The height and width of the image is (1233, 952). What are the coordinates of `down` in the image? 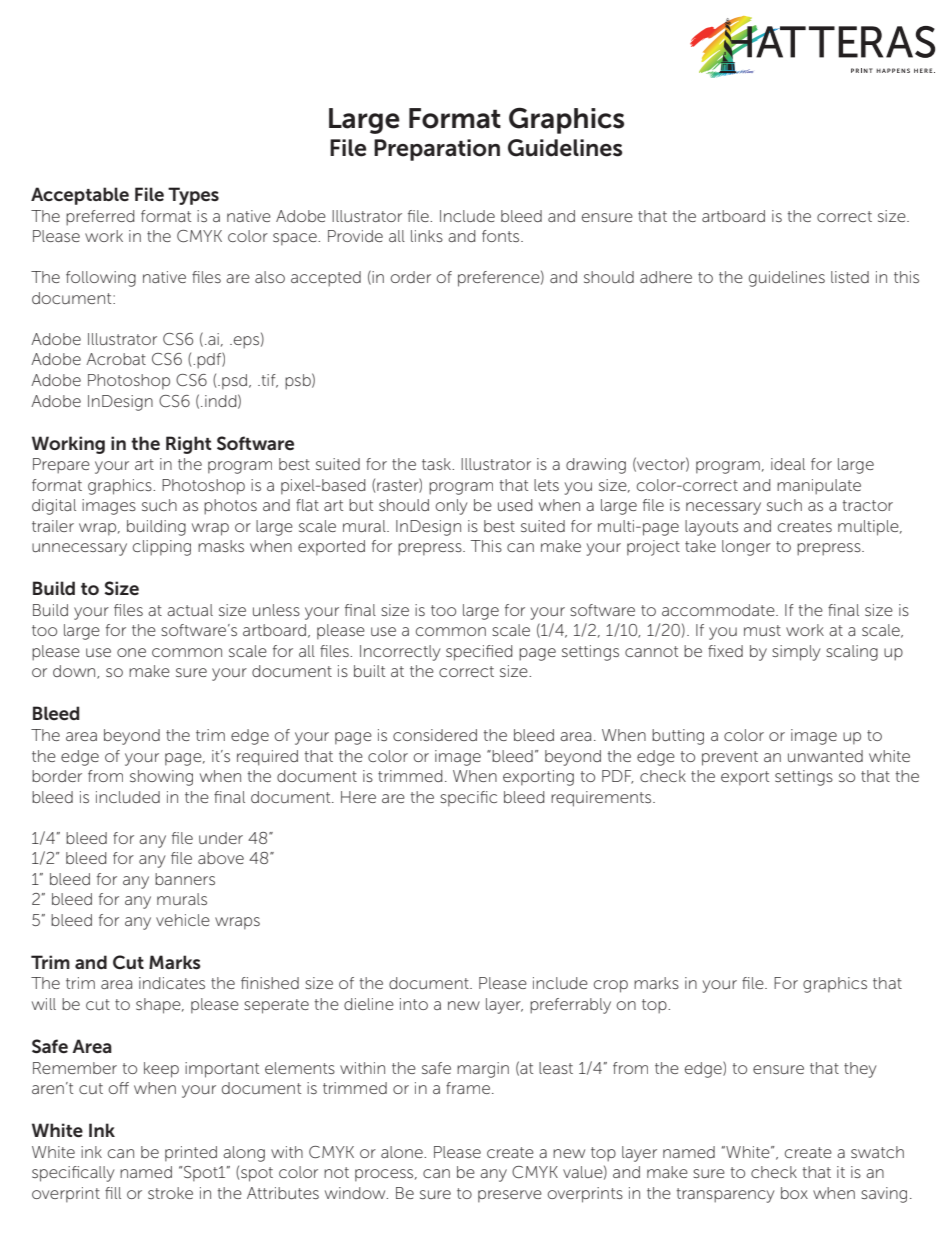 It's located at (75, 672).
